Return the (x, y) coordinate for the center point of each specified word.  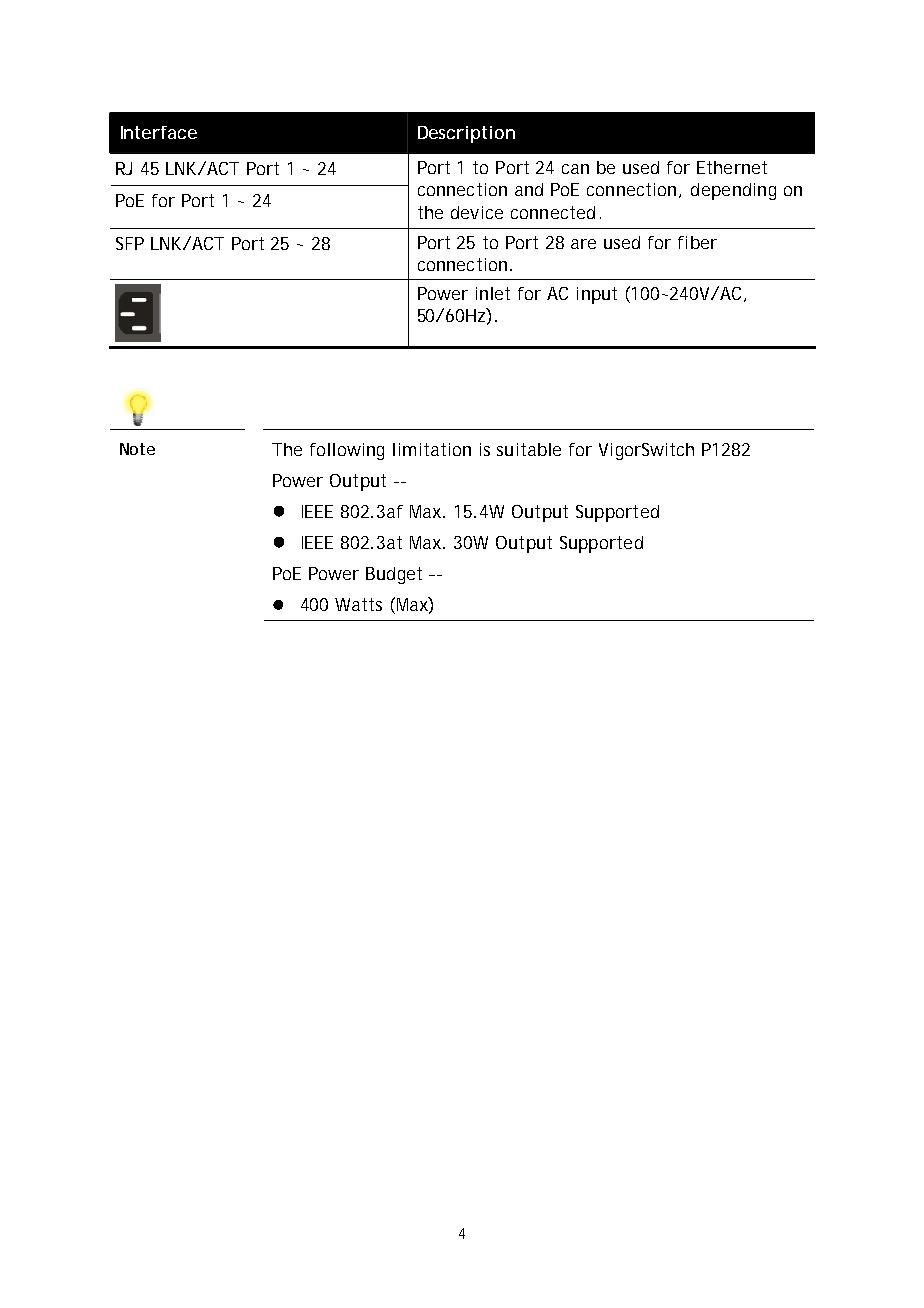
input (597, 295)
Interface (159, 132)
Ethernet (732, 167)
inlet (493, 293)
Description (466, 134)
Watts (358, 604)
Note (137, 449)
